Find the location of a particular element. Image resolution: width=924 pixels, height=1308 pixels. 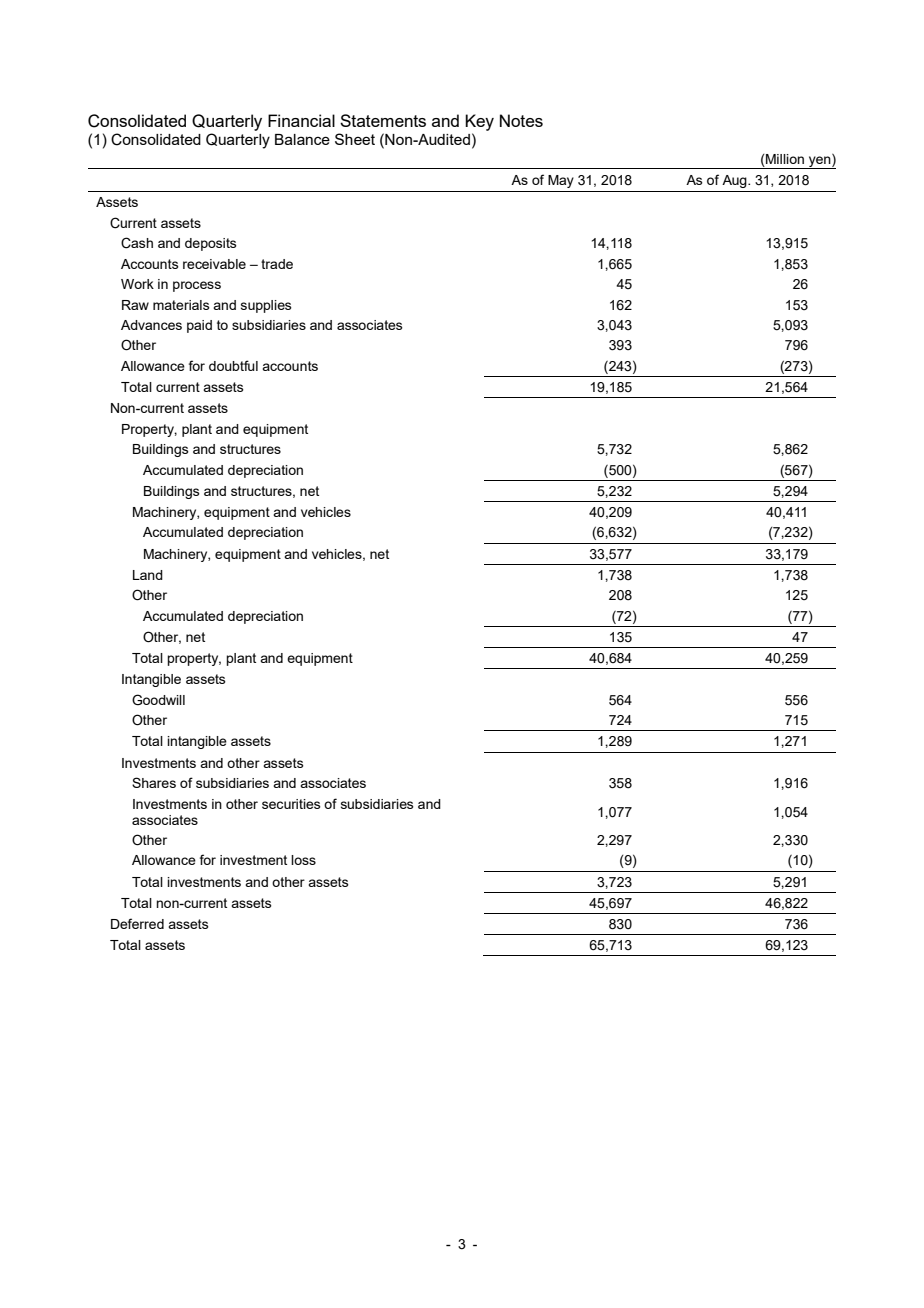

doubtful is located at coordinates (233, 365).
